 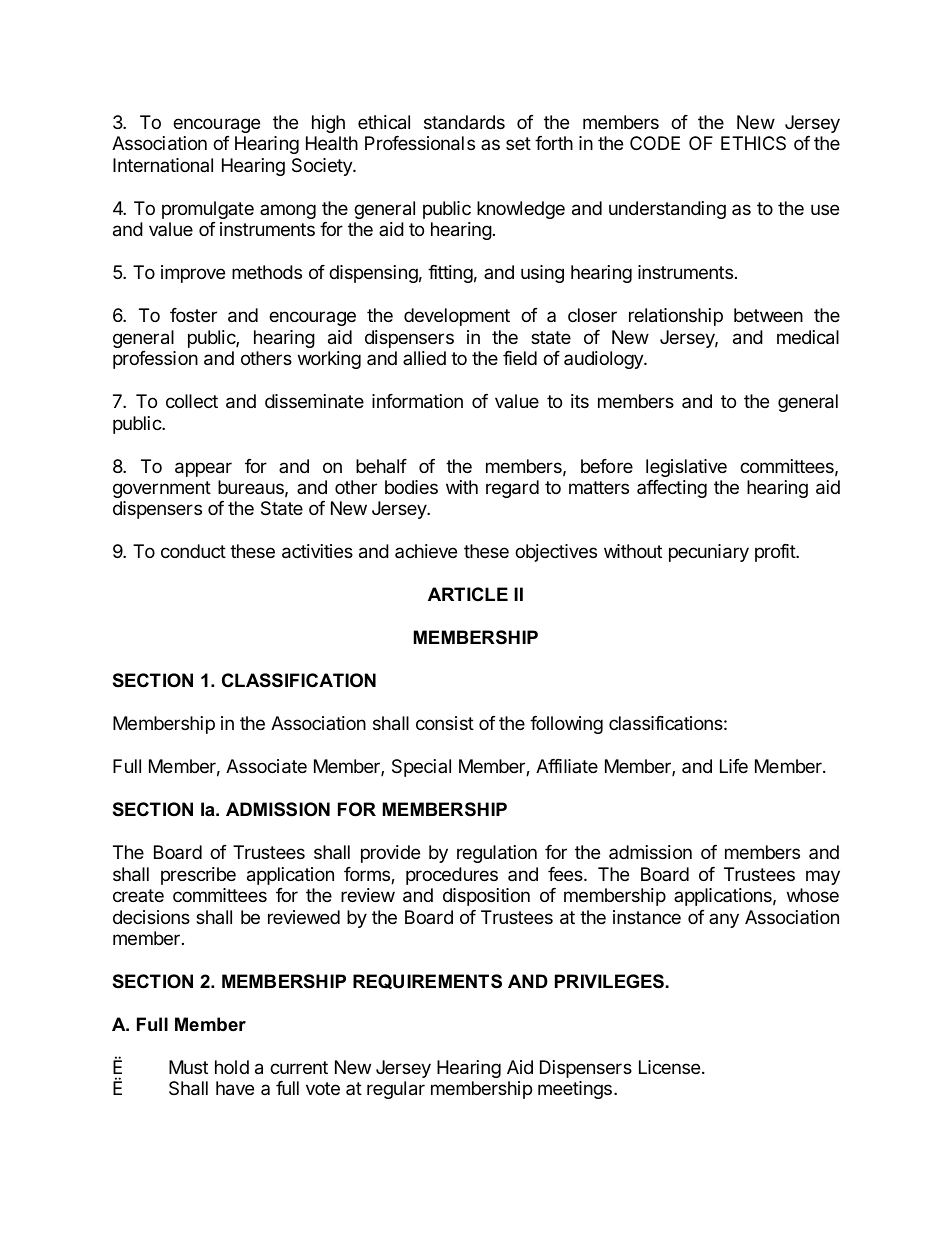 I want to click on legislative, so click(x=686, y=468).
